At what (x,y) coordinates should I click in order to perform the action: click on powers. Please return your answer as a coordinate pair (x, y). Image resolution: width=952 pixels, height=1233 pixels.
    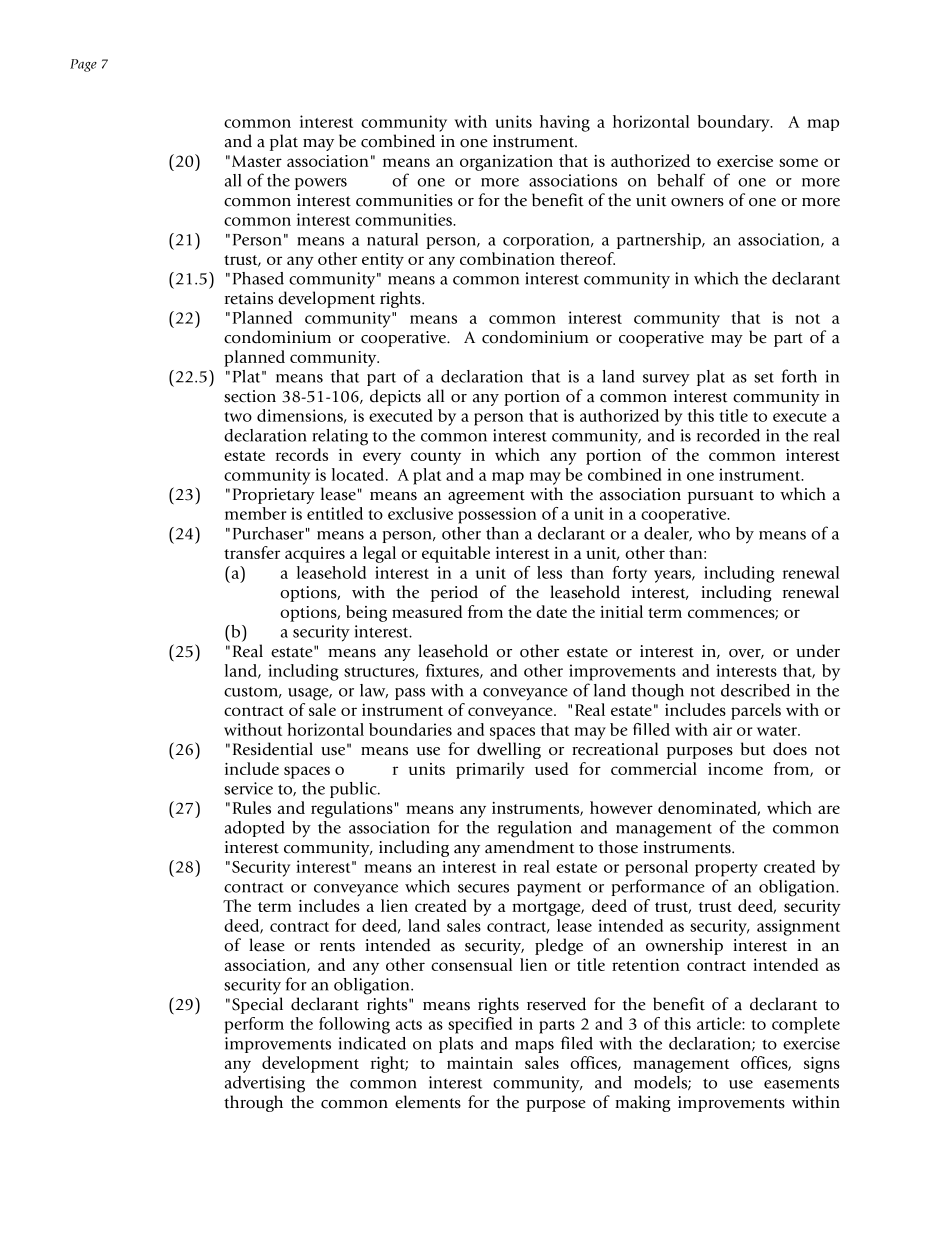
    Looking at the image, I should click on (321, 184).
